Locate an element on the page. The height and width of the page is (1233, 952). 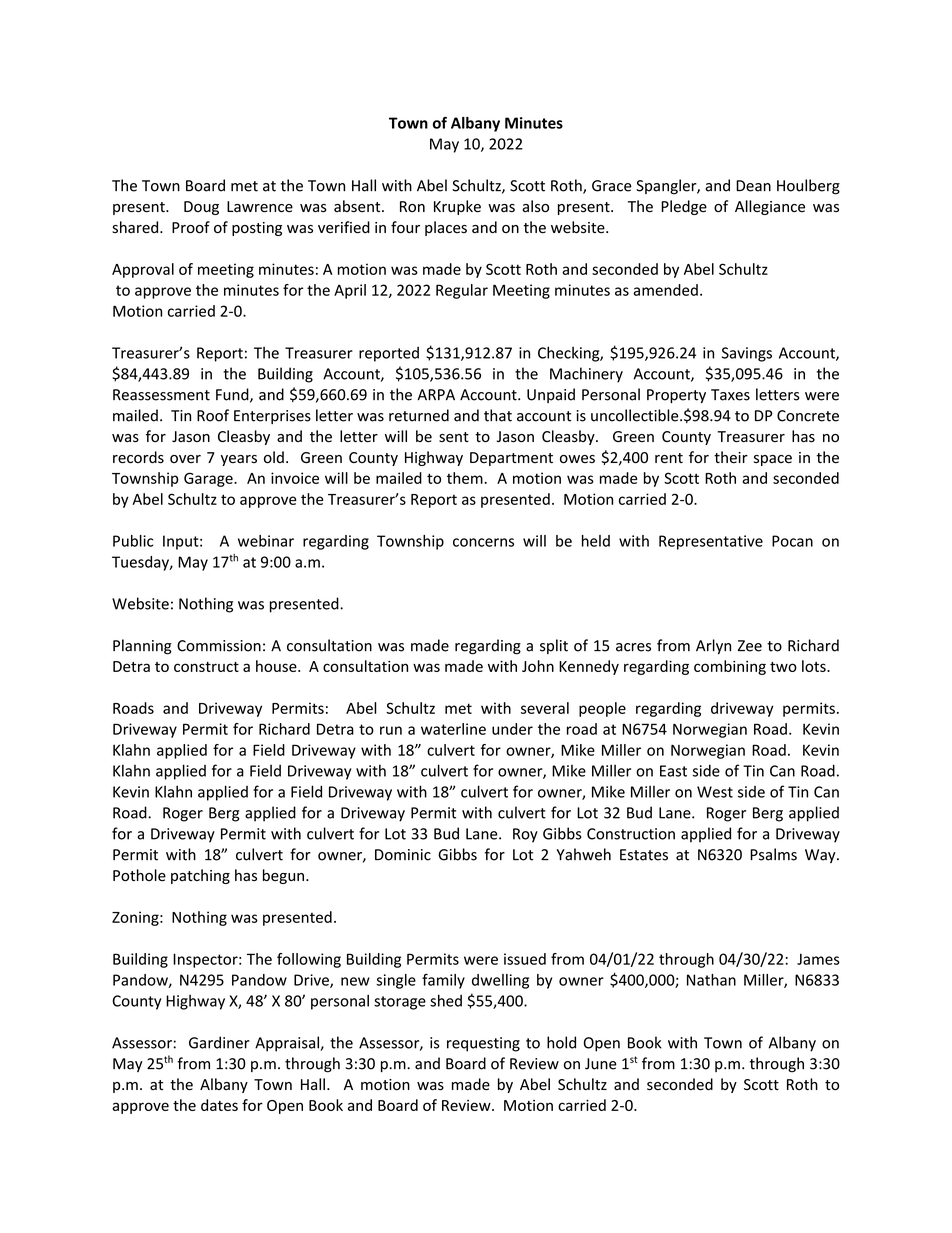
dates is located at coordinates (219, 1105).
